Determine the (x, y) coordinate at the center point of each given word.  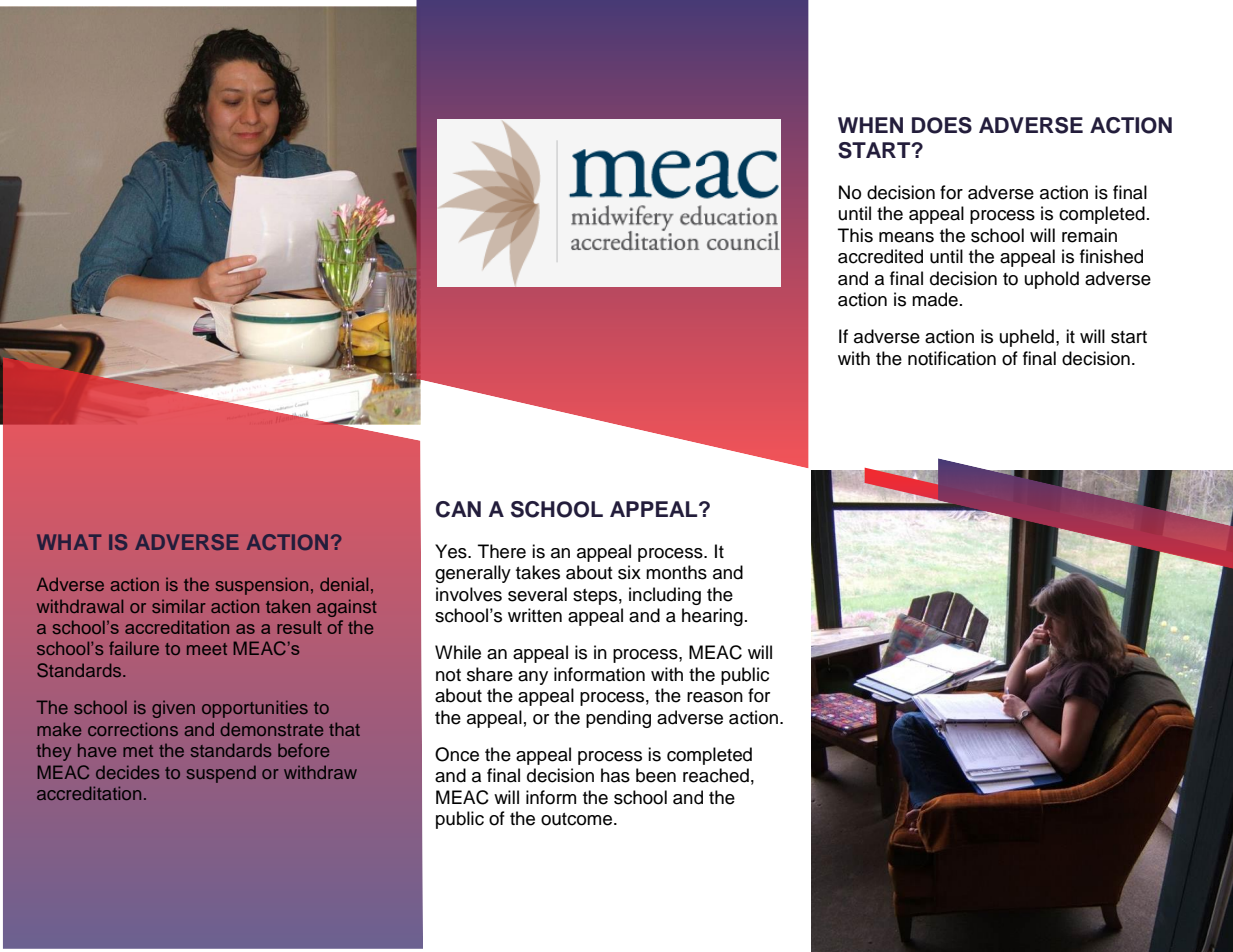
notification (952, 358)
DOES (942, 125)
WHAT (69, 542)
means (906, 237)
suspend (221, 774)
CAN (458, 509)
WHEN (870, 125)
